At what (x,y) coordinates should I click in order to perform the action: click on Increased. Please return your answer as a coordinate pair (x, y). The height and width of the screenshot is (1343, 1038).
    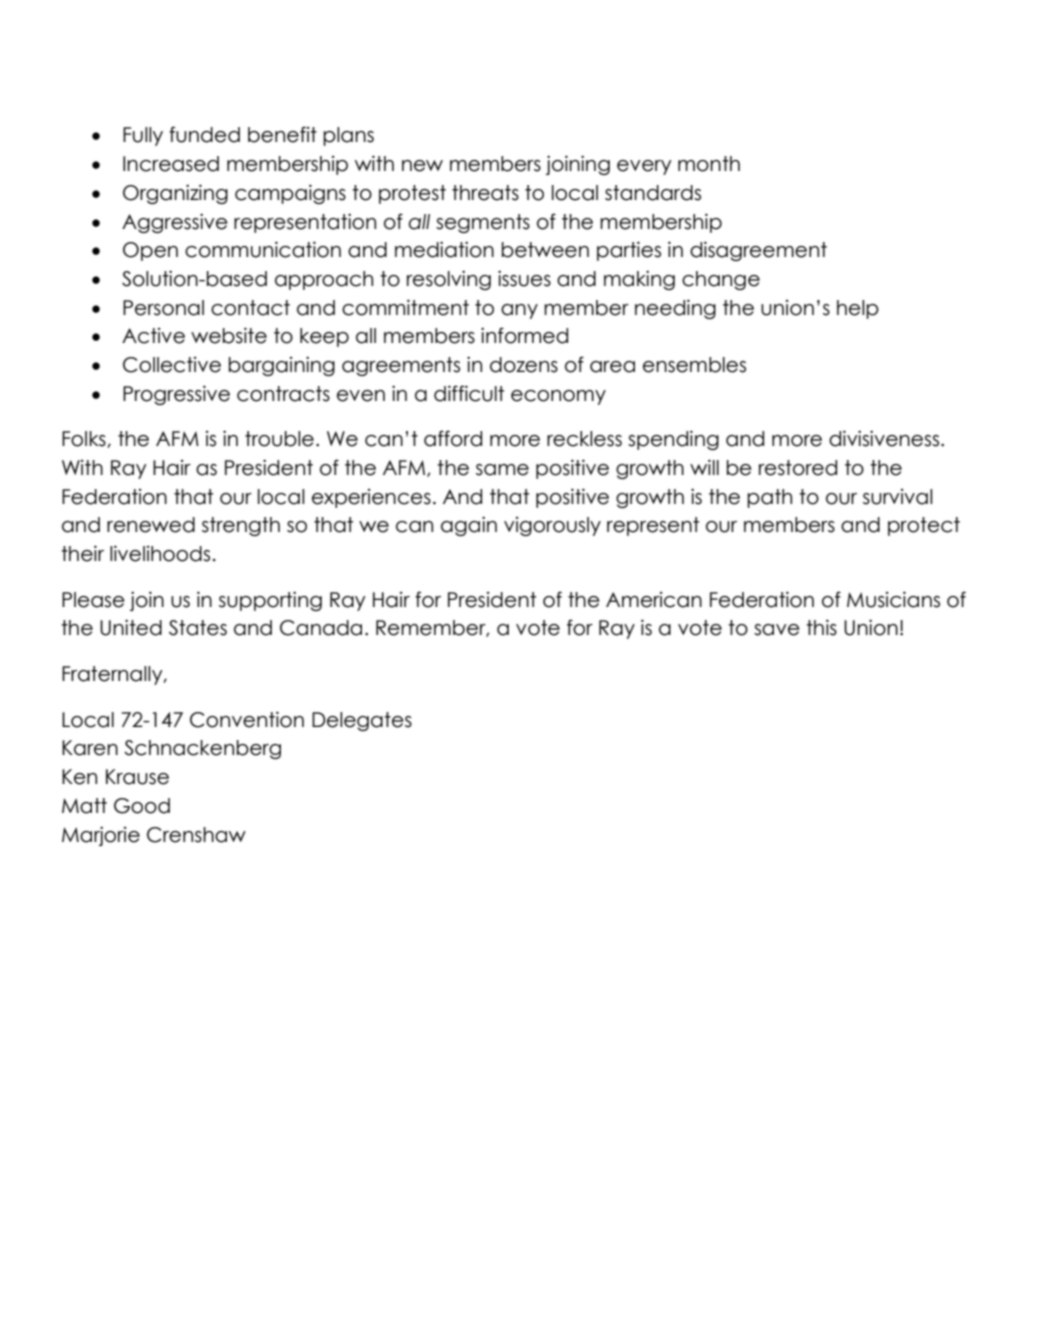
    Looking at the image, I should click on (171, 164).
